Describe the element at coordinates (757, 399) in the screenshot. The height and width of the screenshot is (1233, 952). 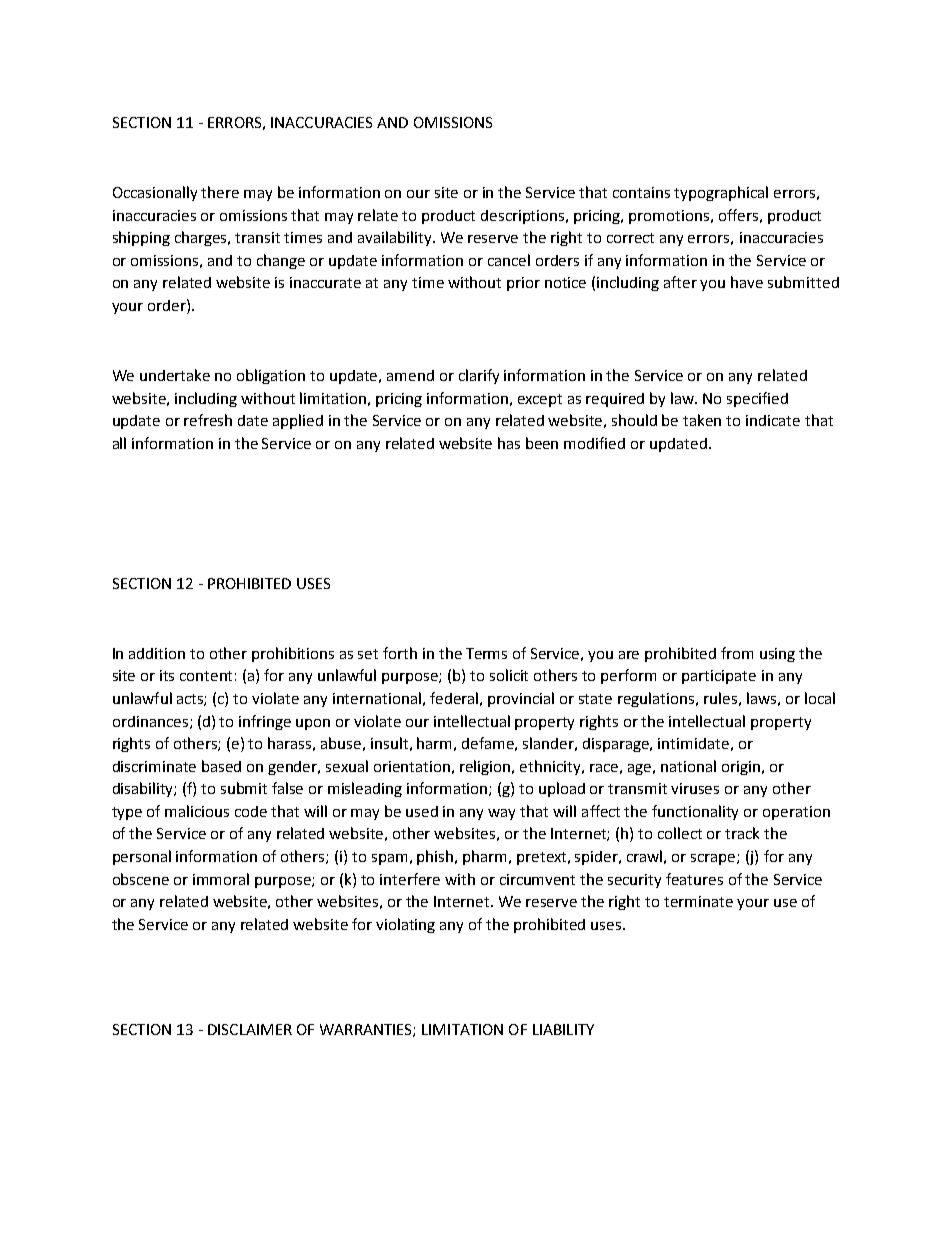
I see `specified` at that location.
